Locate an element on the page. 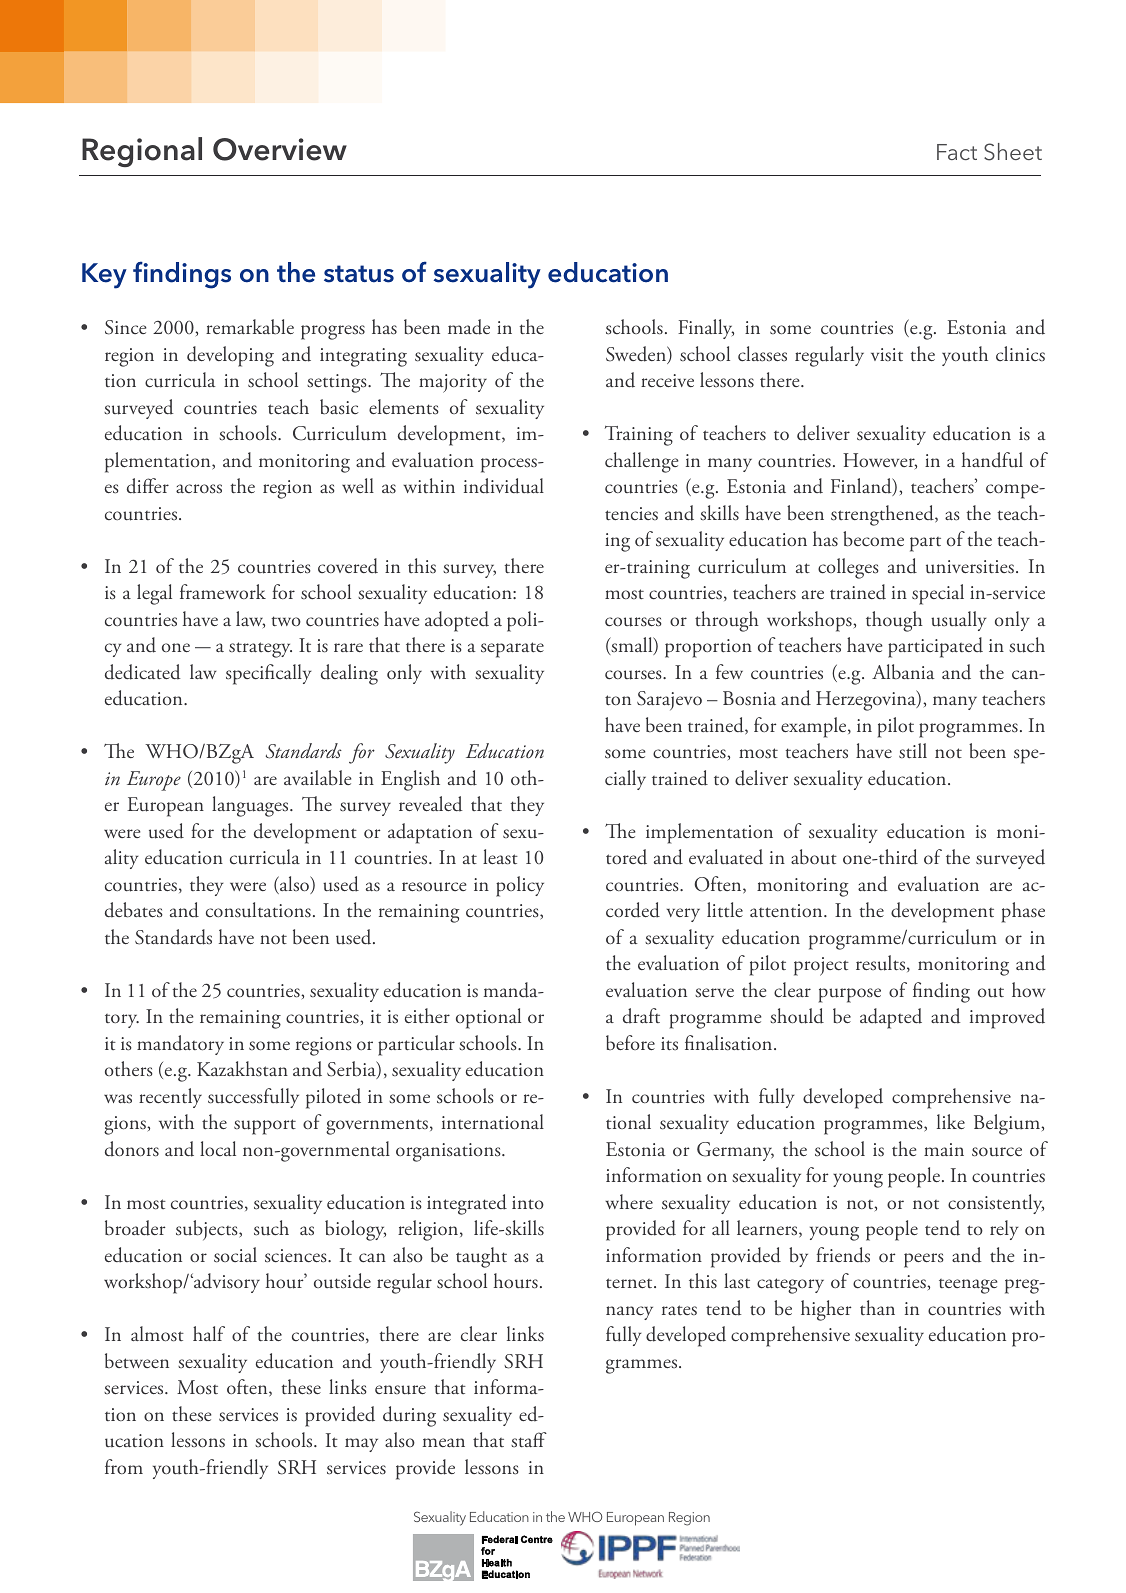 The width and height of the document is (1126, 1593). Fact is located at coordinates (957, 152).
